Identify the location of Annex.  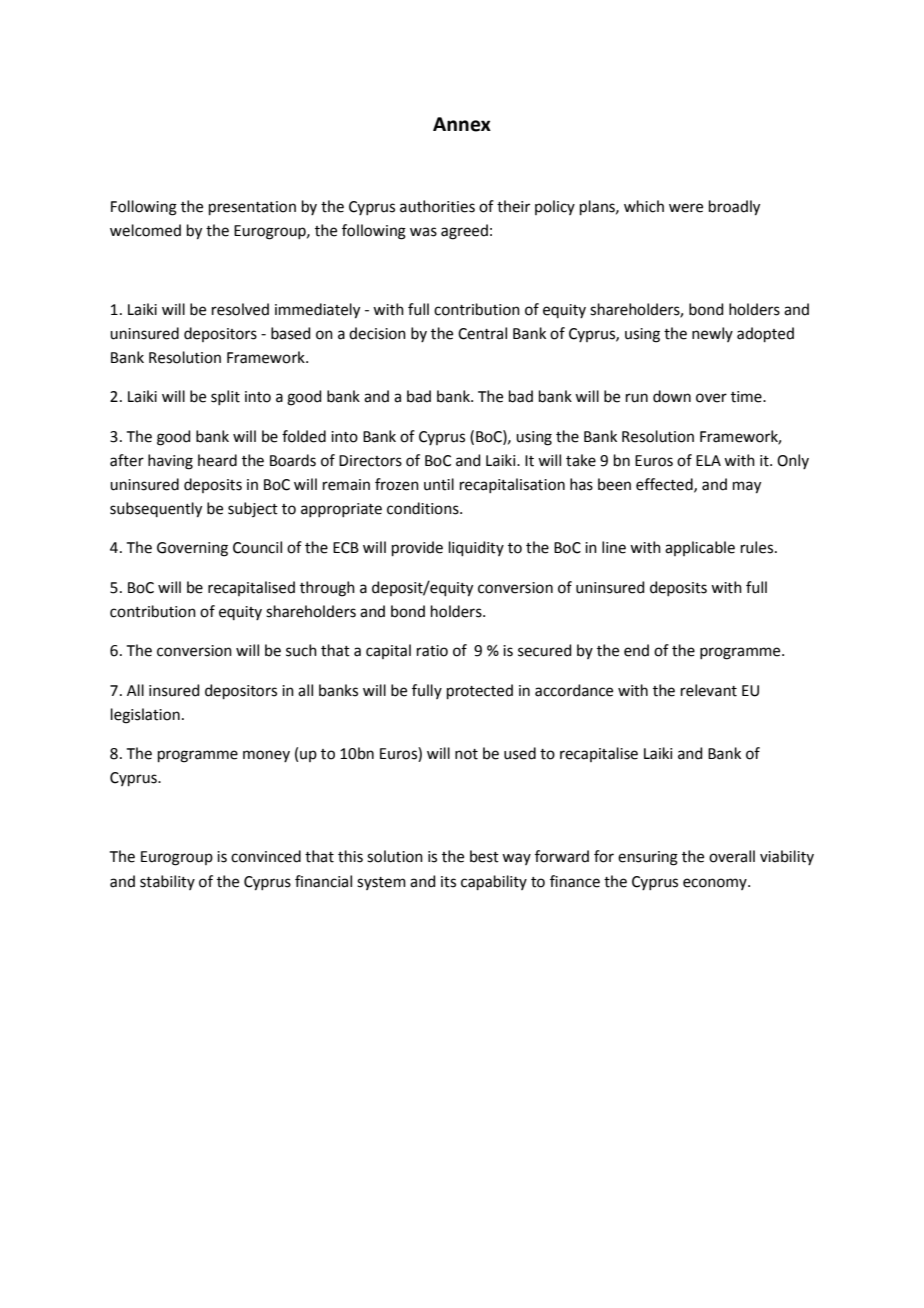
(462, 124).
